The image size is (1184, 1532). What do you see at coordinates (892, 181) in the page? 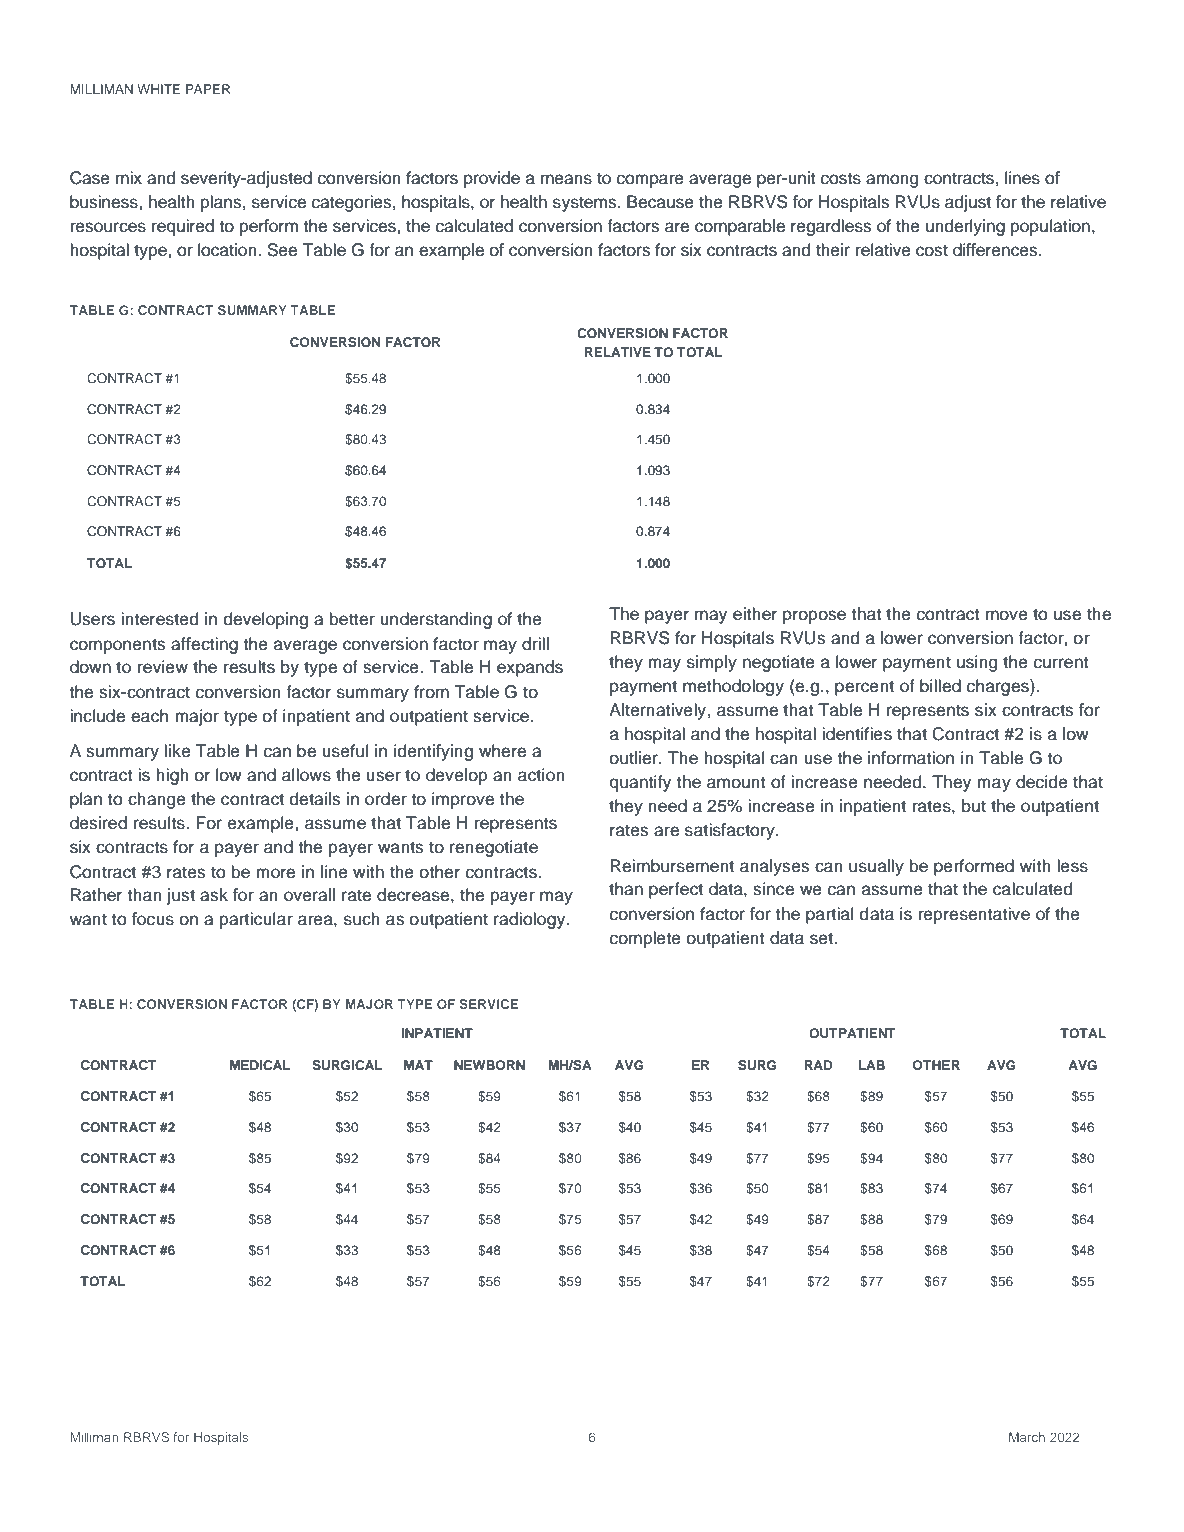
I see `among` at bounding box center [892, 181].
